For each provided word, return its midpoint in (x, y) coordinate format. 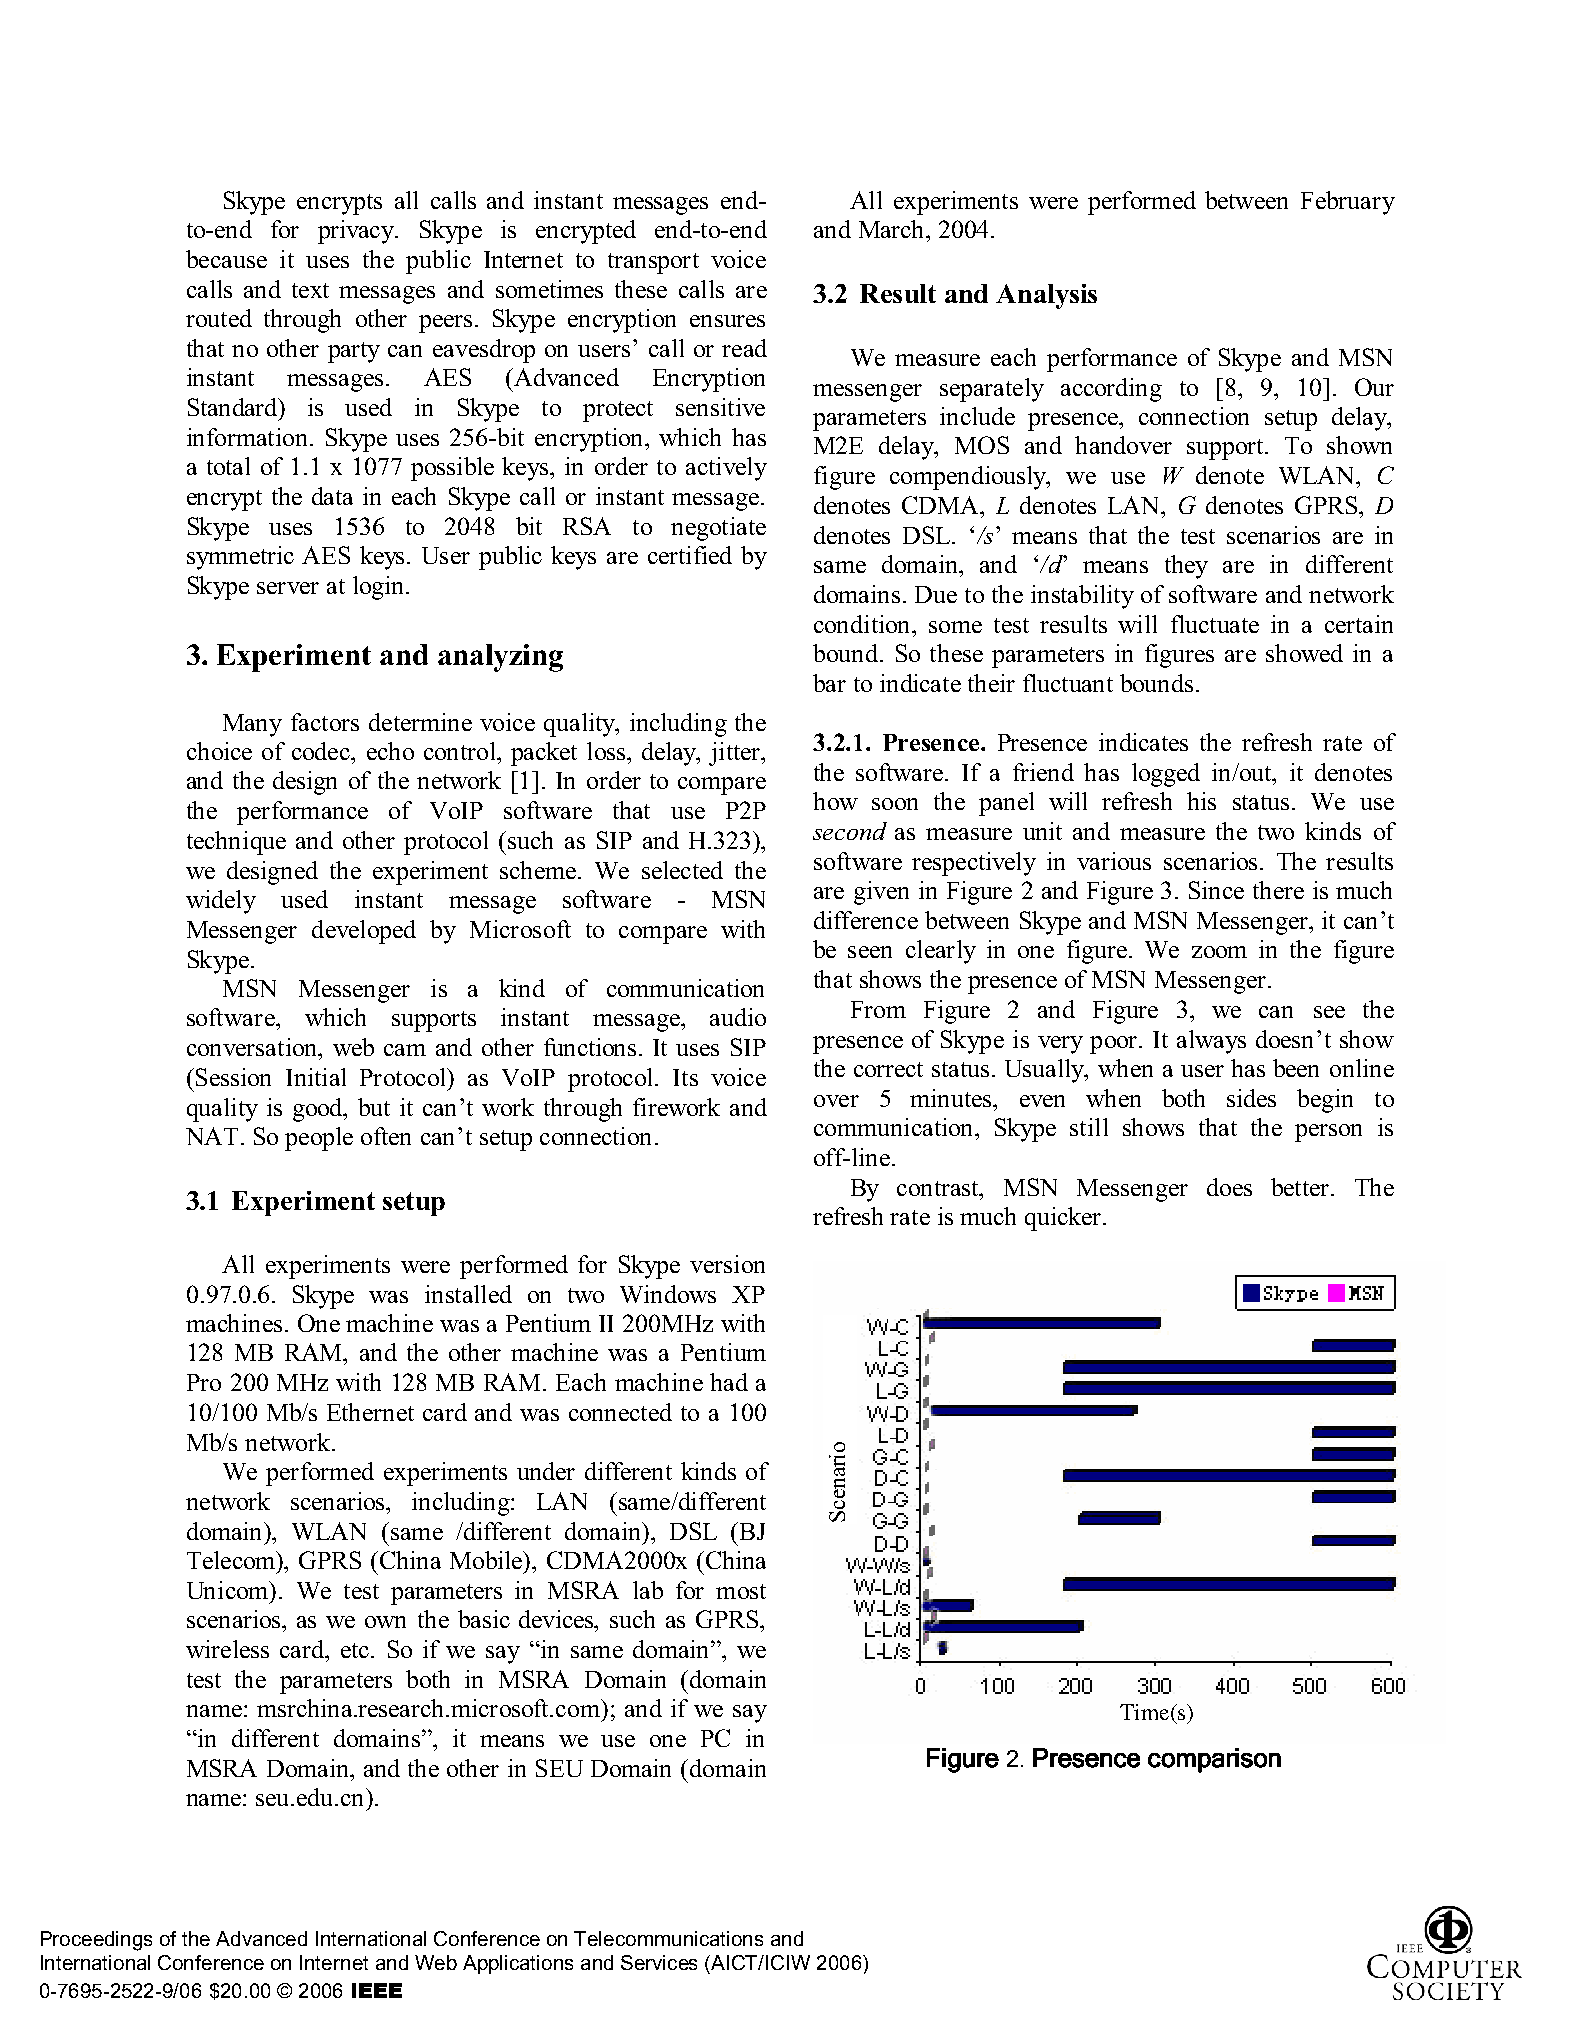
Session (233, 1077)
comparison (1214, 1760)
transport (653, 263)
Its (685, 1077)
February (1348, 203)
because (226, 259)
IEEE (377, 1990)
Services (659, 1962)
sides (1251, 1098)
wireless (227, 1649)
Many (252, 725)
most (741, 1591)
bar (829, 683)
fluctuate (1215, 624)
